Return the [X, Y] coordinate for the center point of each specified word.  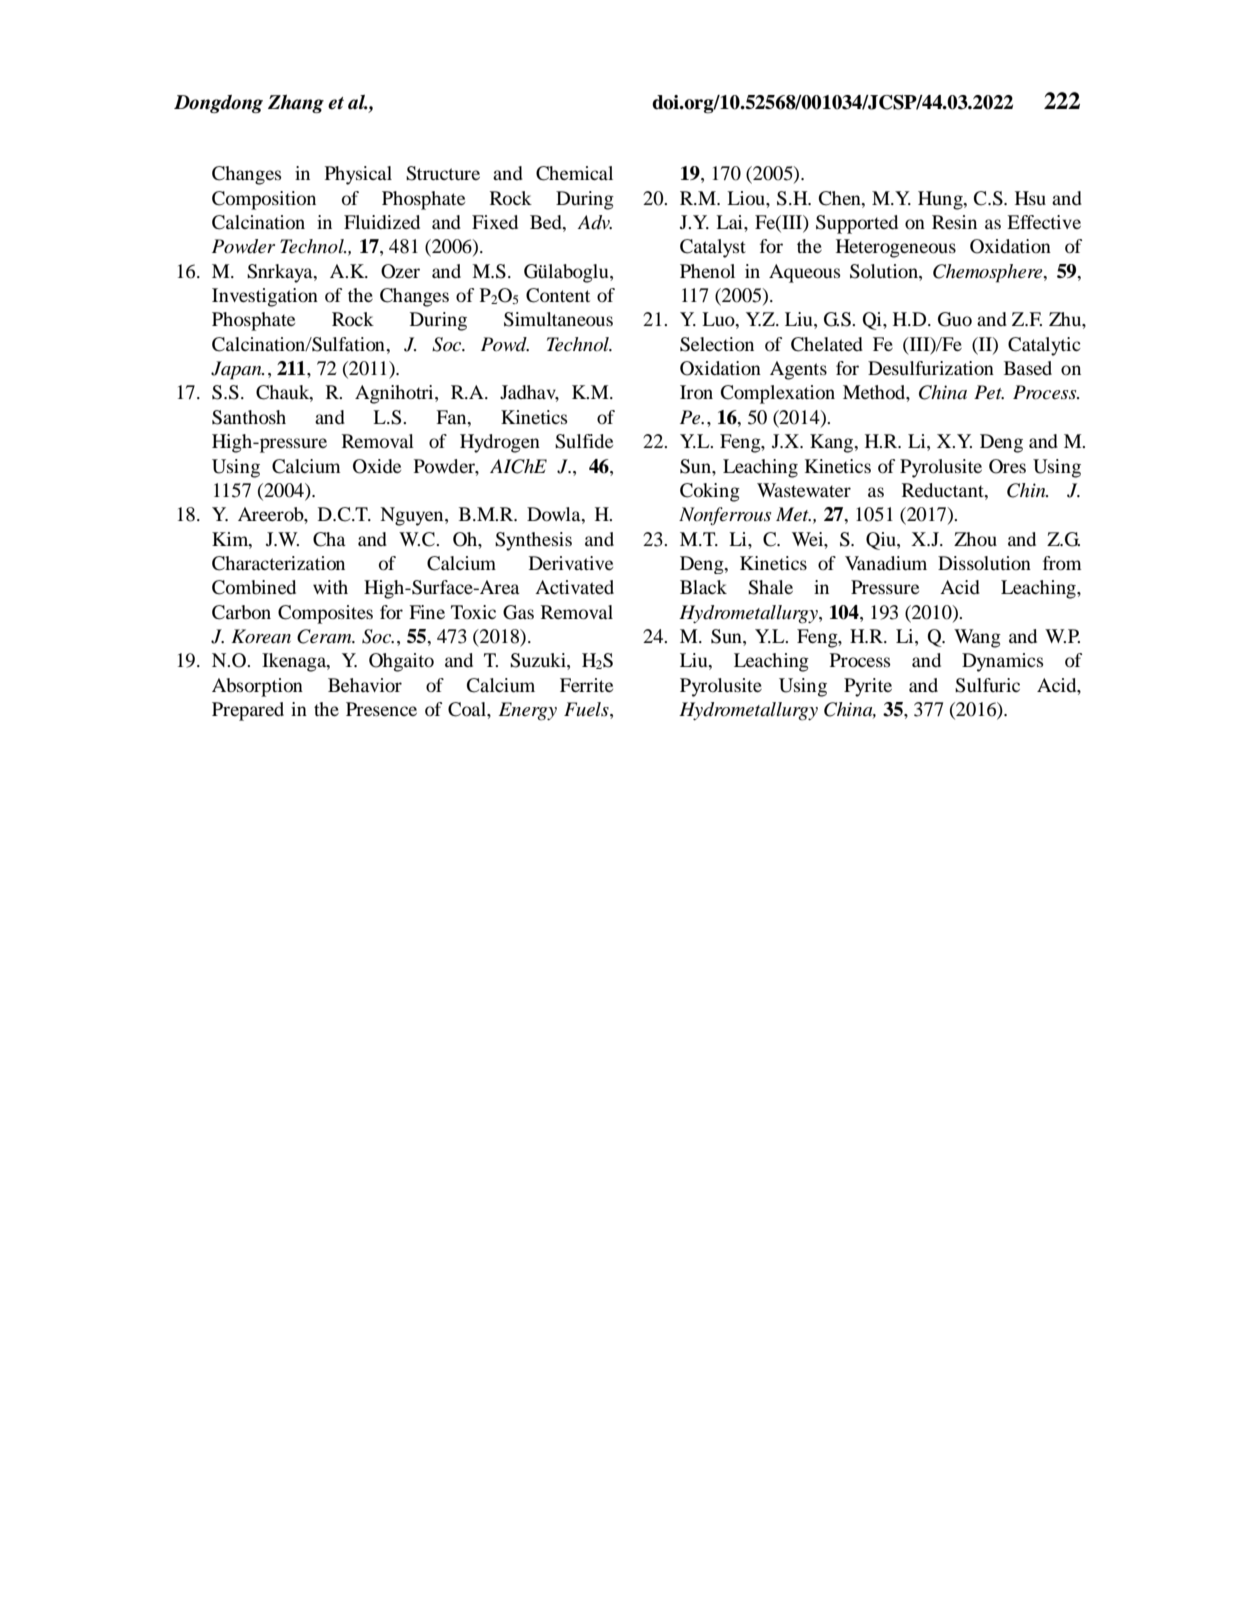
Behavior [365, 685]
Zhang [296, 104]
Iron [696, 392]
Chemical [574, 173]
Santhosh [249, 417]
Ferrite [586, 685]
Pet [989, 392]
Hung [941, 200]
